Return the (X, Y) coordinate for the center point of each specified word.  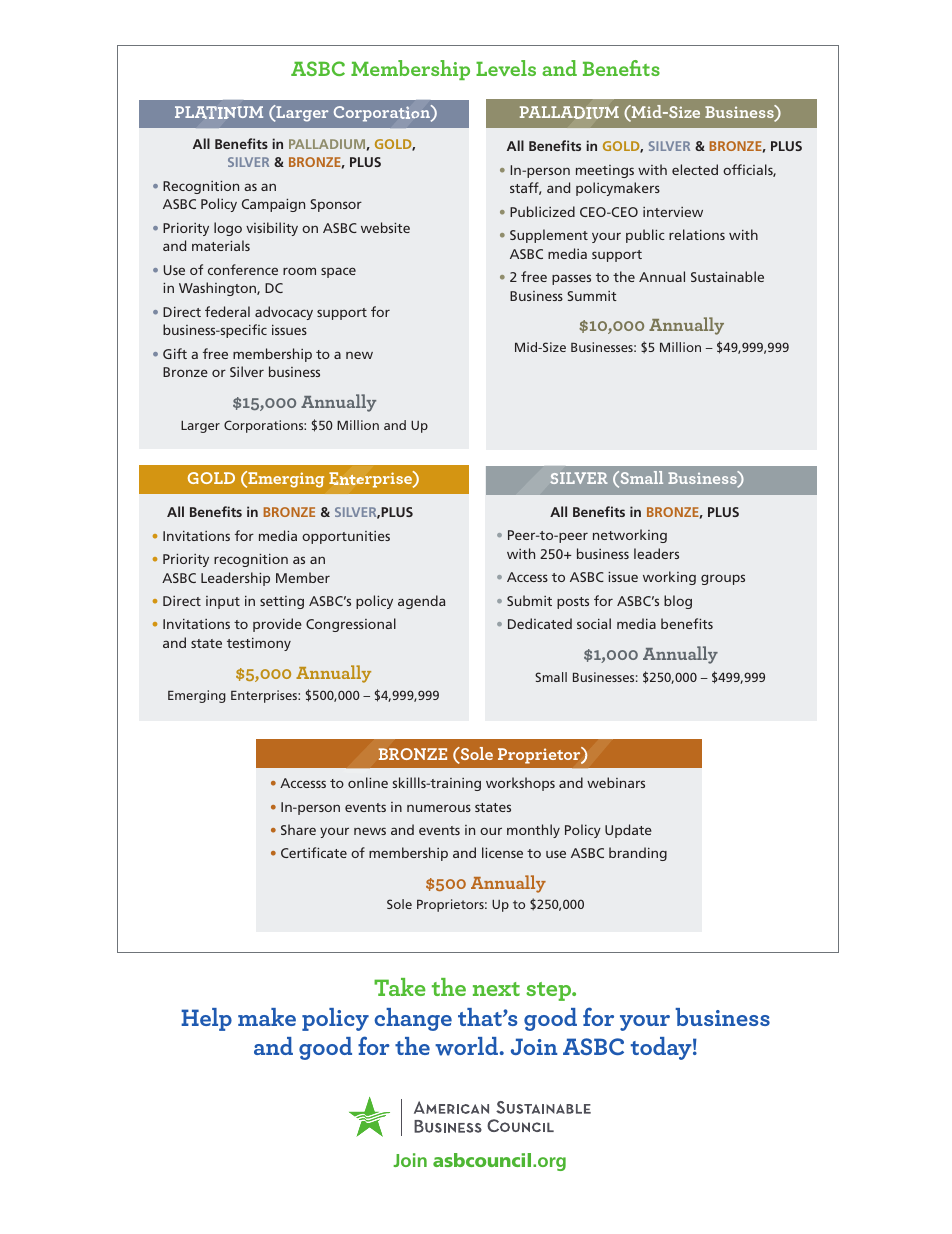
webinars (616, 782)
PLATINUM (219, 112)
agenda (421, 602)
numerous (439, 808)
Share (298, 829)
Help (206, 1019)
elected (695, 169)
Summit (592, 296)
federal (227, 311)
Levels (506, 68)
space (338, 272)
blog (678, 602)
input (223, 602)
